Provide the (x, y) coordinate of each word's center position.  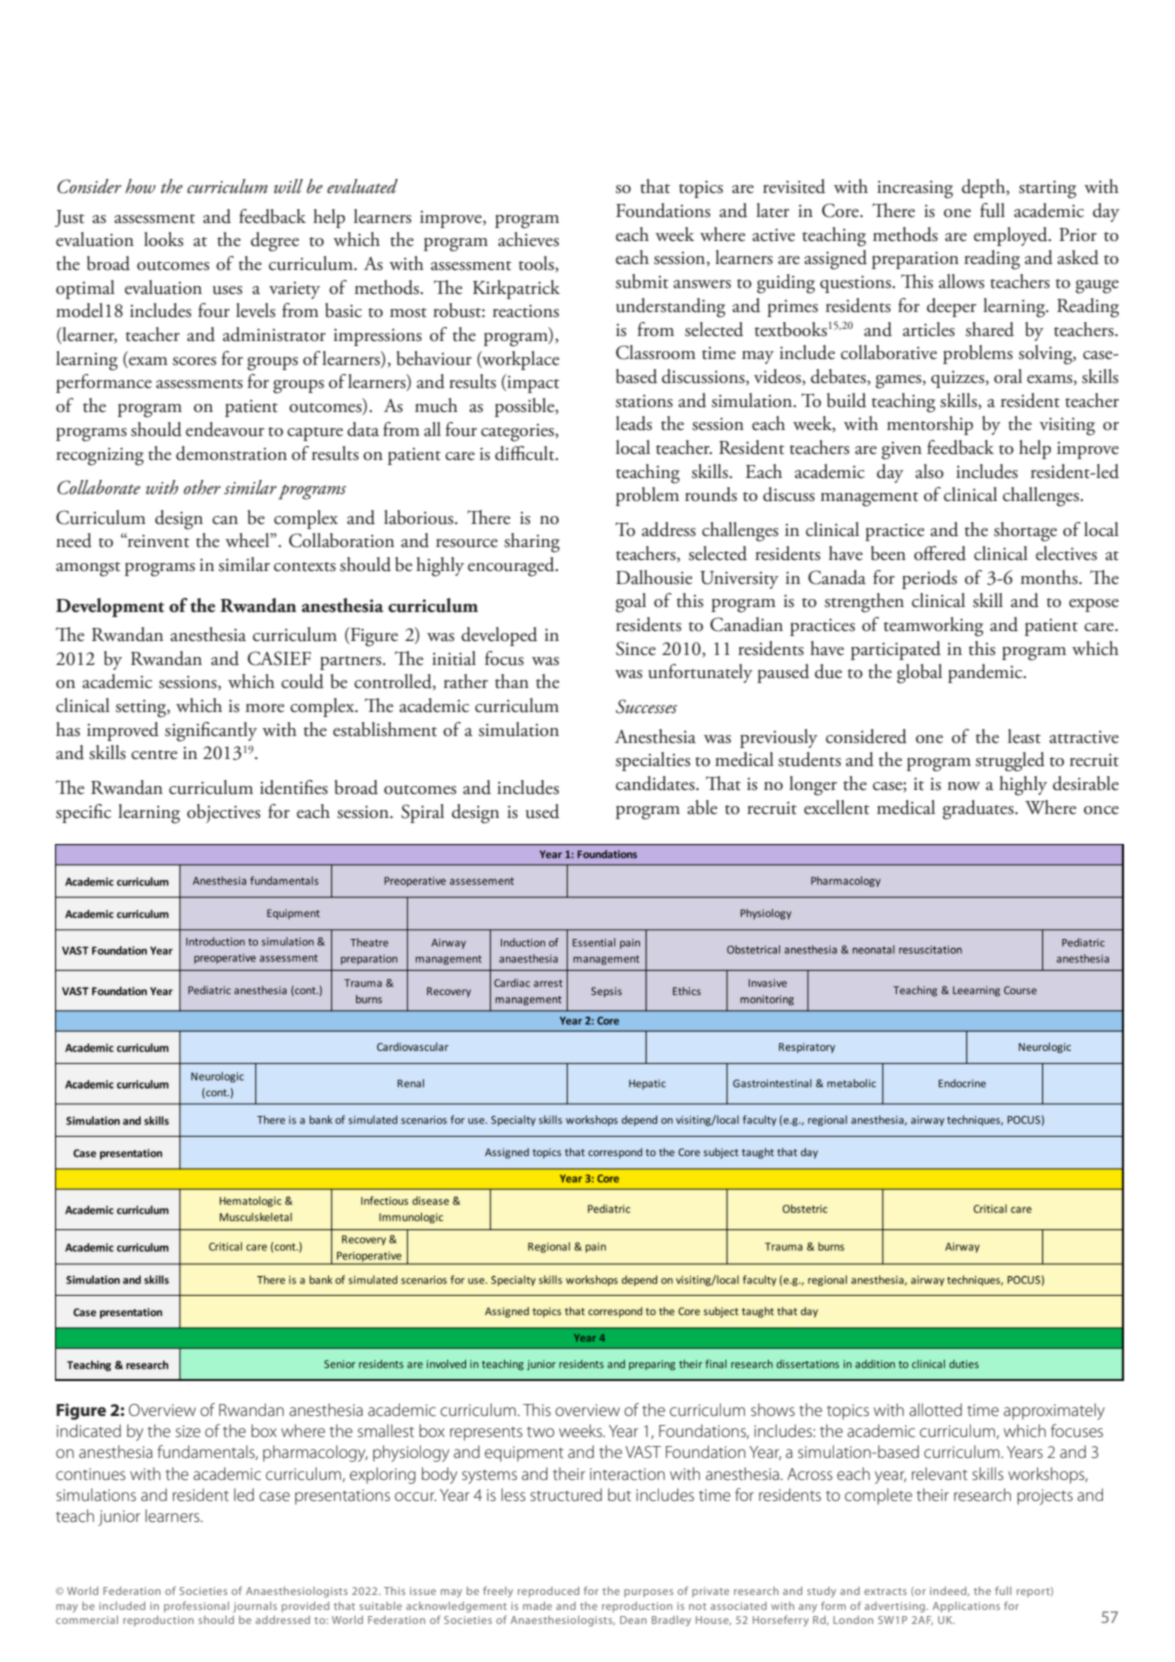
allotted (935, 1409)
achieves (528, 239)
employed (1012, 236)
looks (163, 239)
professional (196, 1606)
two (540, 1432)
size (188, 1431)
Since (636, 648)
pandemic (986, 673)
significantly (211, 732)
